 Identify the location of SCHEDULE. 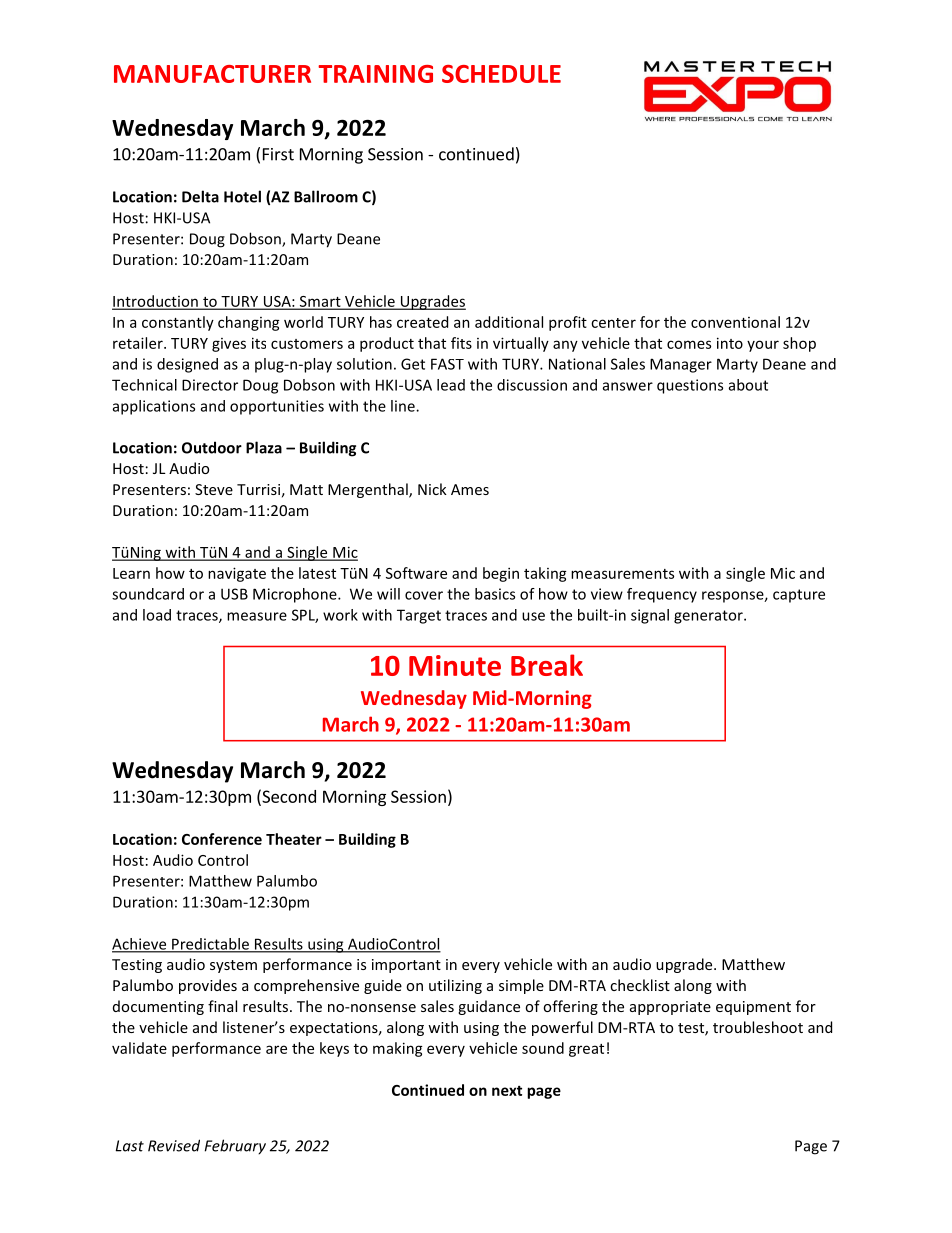
(501, 74).
